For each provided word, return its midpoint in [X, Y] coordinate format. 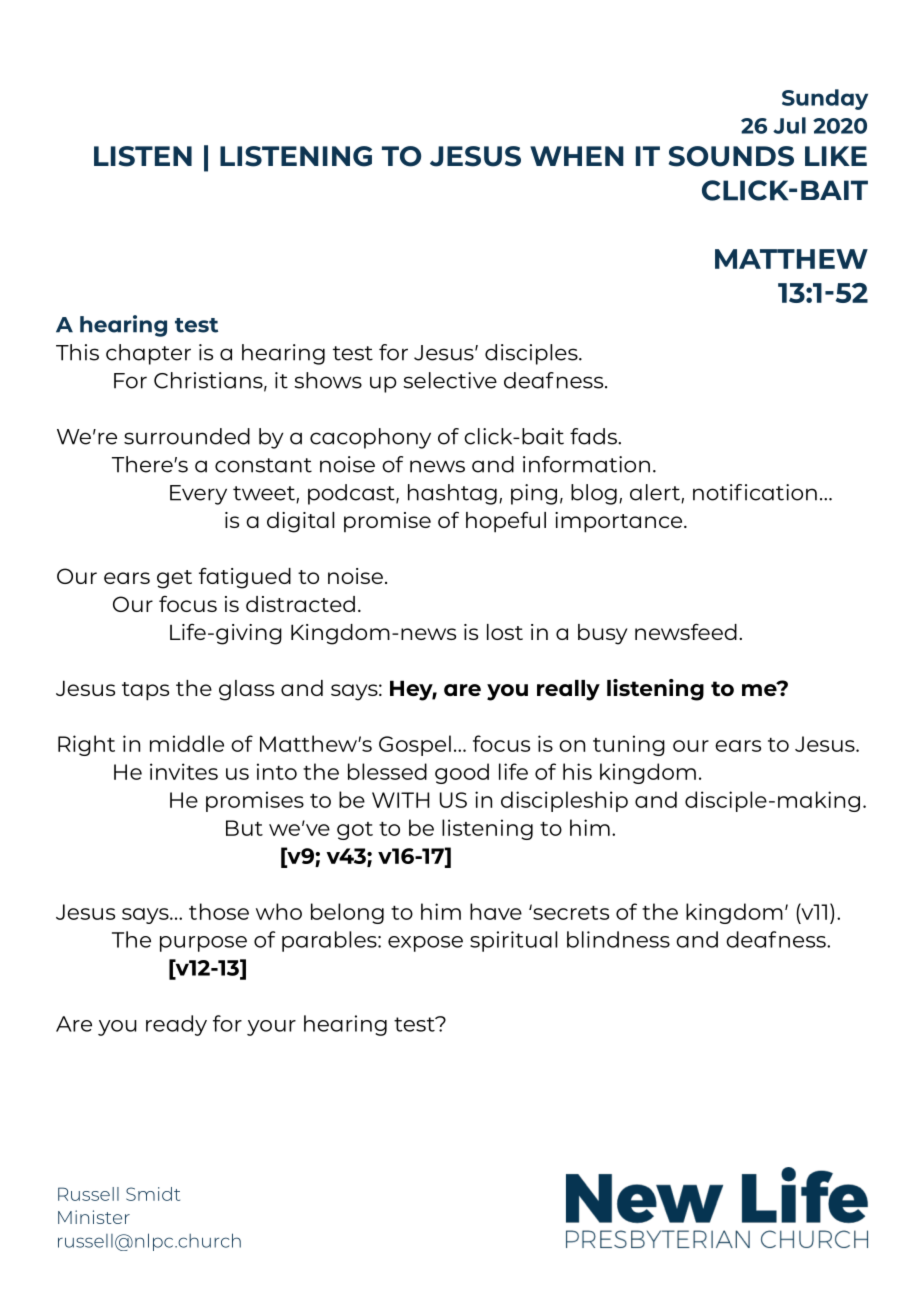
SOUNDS [731, 156]
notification [755, 492]
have [496, 911]
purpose [203, 944]
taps [145, 691]
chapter [148, 354]
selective [450, 380]
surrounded [187, 436]
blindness [618, 939]
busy [602, 634]
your [271, 1028]
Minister [94, 1217]
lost [505, 632]
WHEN [577, 156]
